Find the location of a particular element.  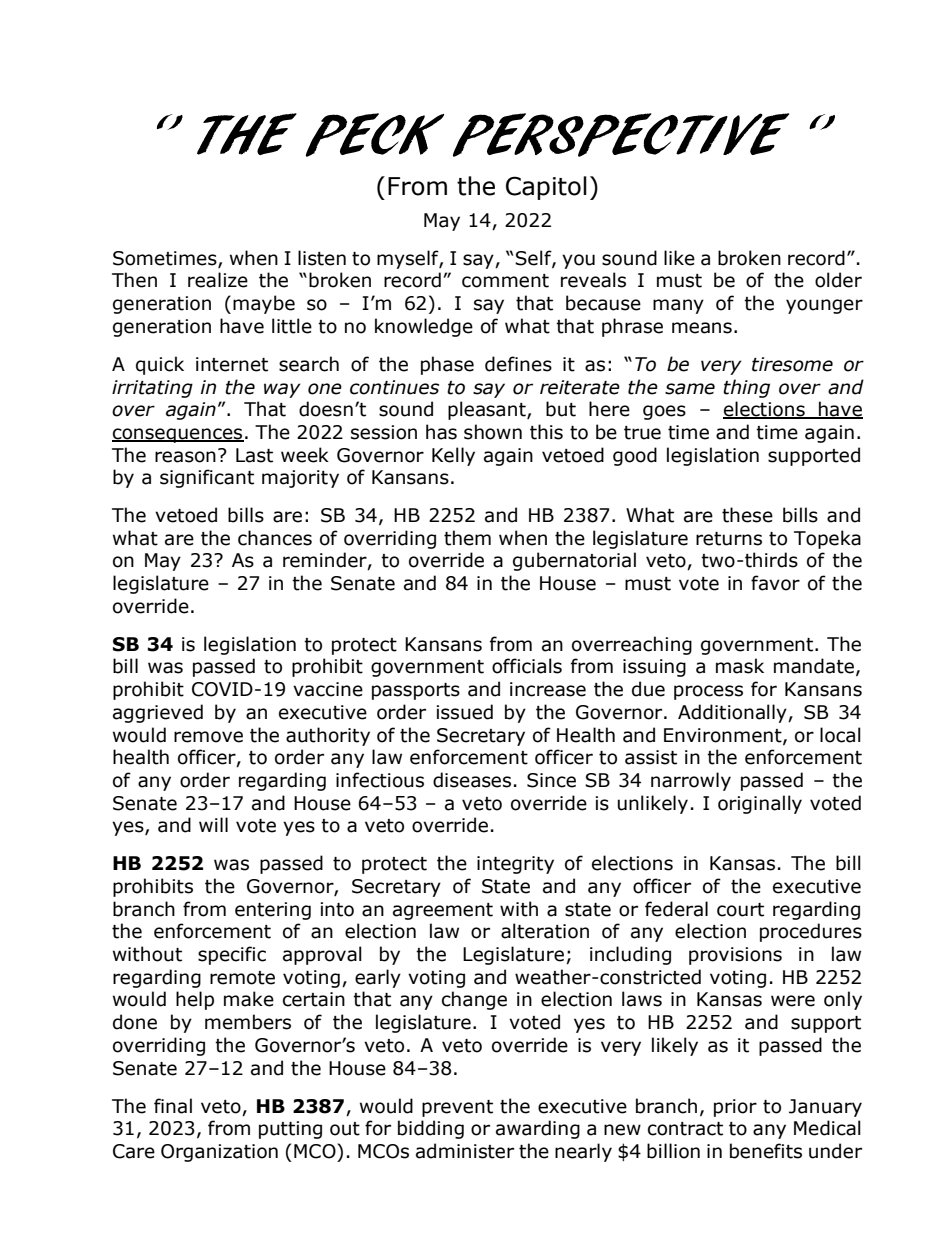

Capitol is located at coordinates (546, 188).
